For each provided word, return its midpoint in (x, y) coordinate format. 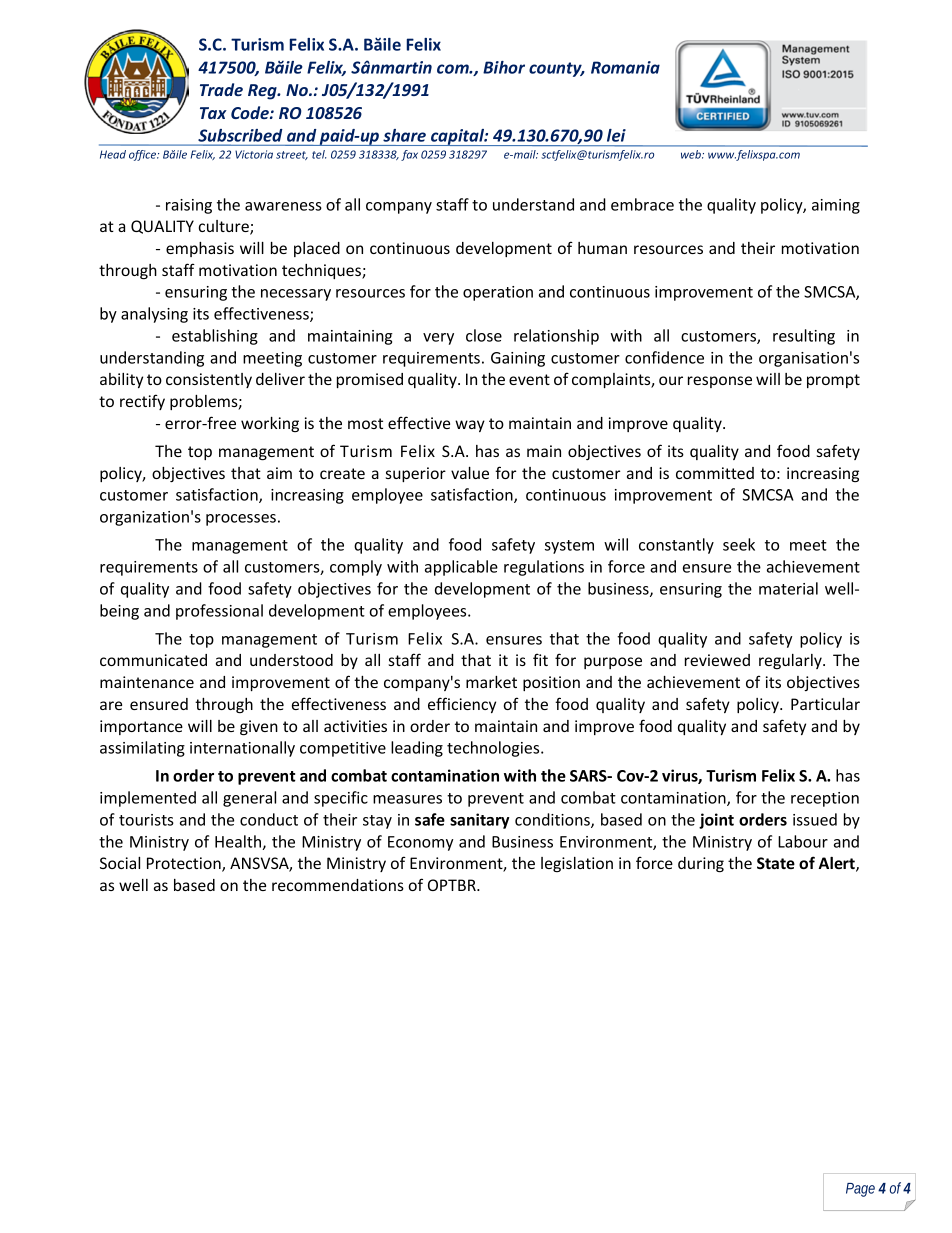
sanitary (480, 821)
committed (715, 473)
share (404, 135)
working (270, 424)
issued (815, 819)
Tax (213, 113)
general (249, 799)
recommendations (338, 885)
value (470, 473)
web (692, 154)
